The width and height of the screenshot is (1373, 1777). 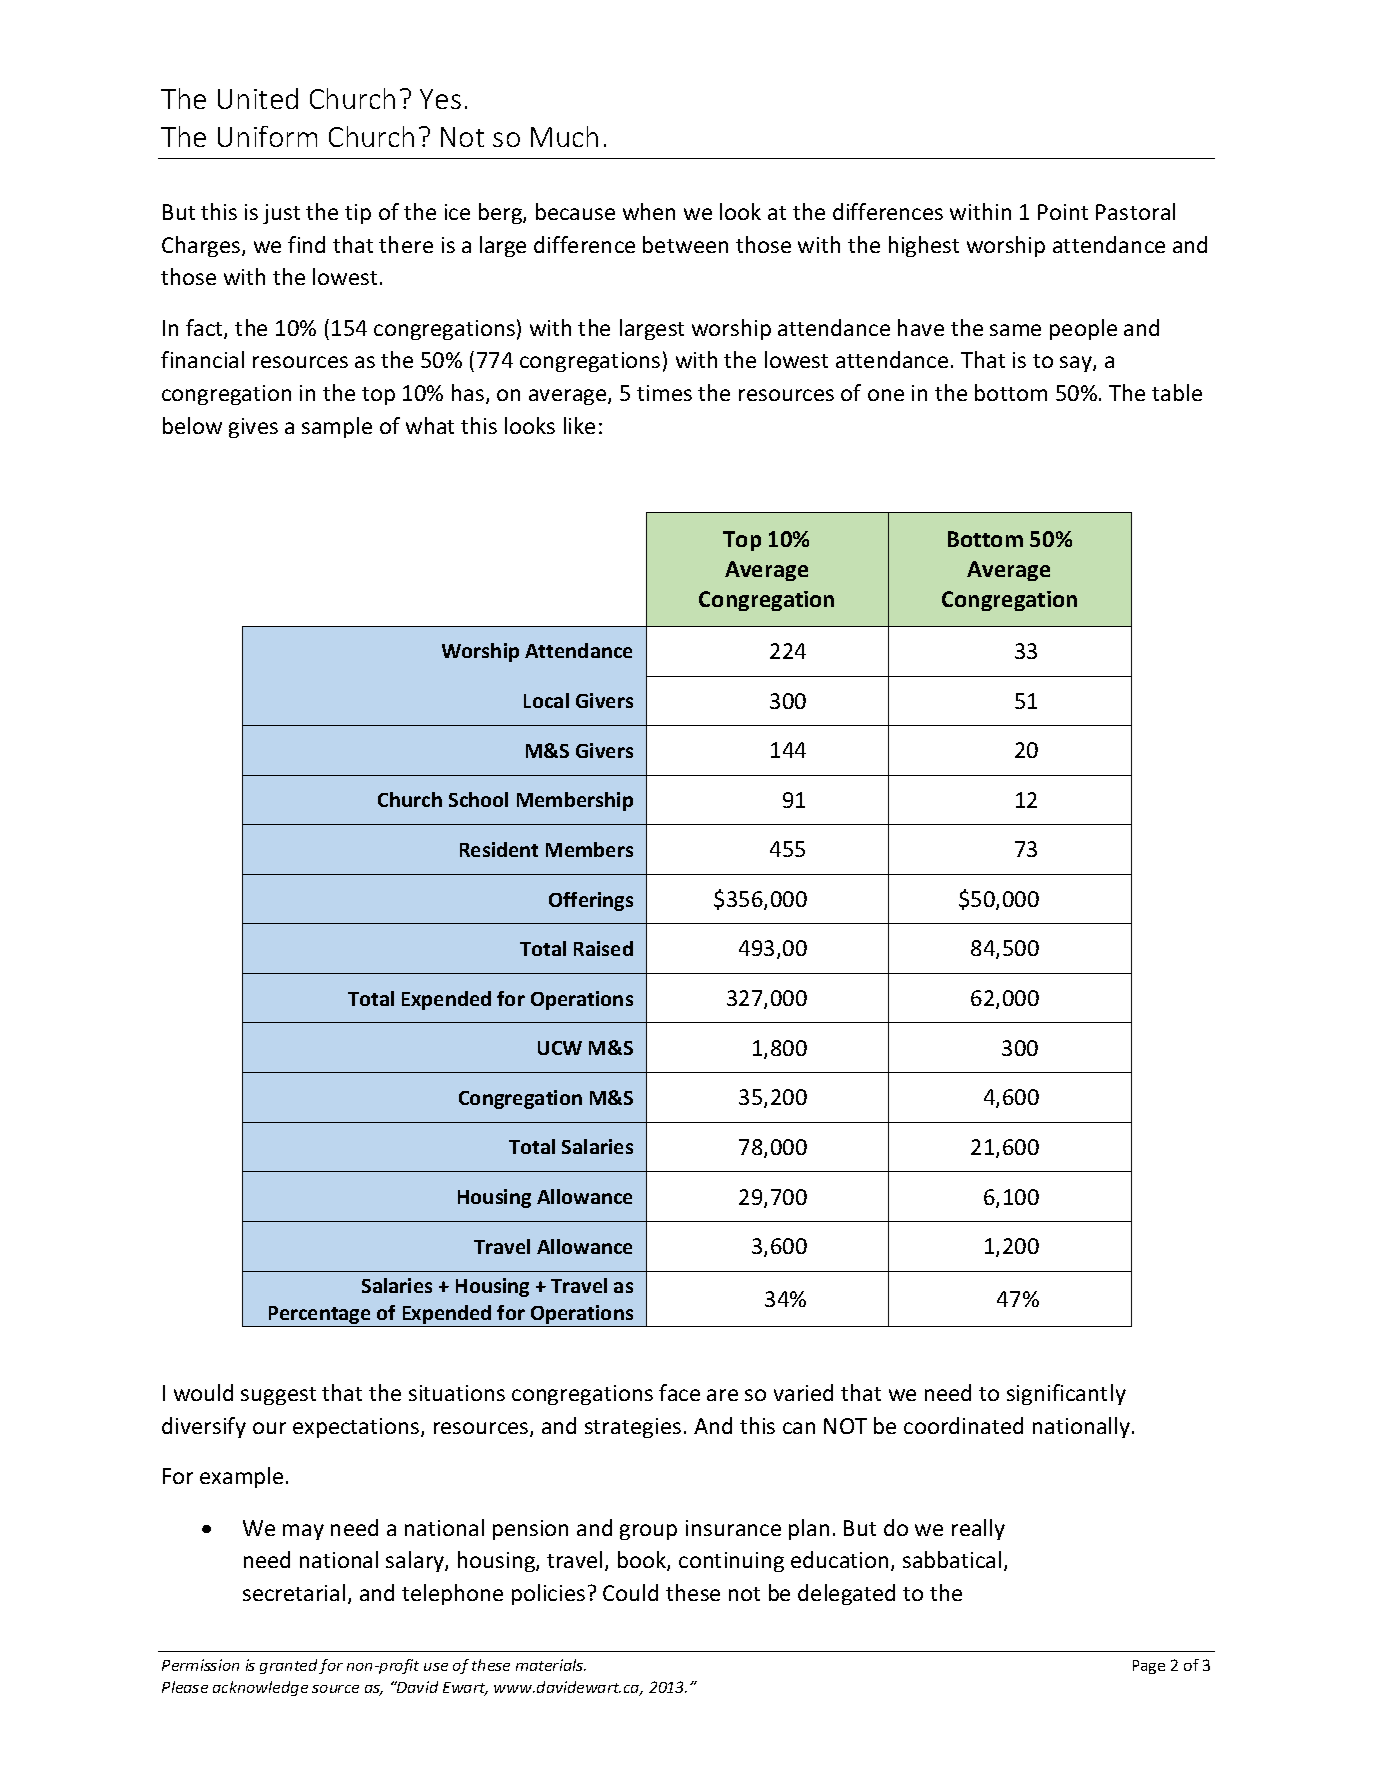 I want to click on Offerings, so click(x=591, y=901).
